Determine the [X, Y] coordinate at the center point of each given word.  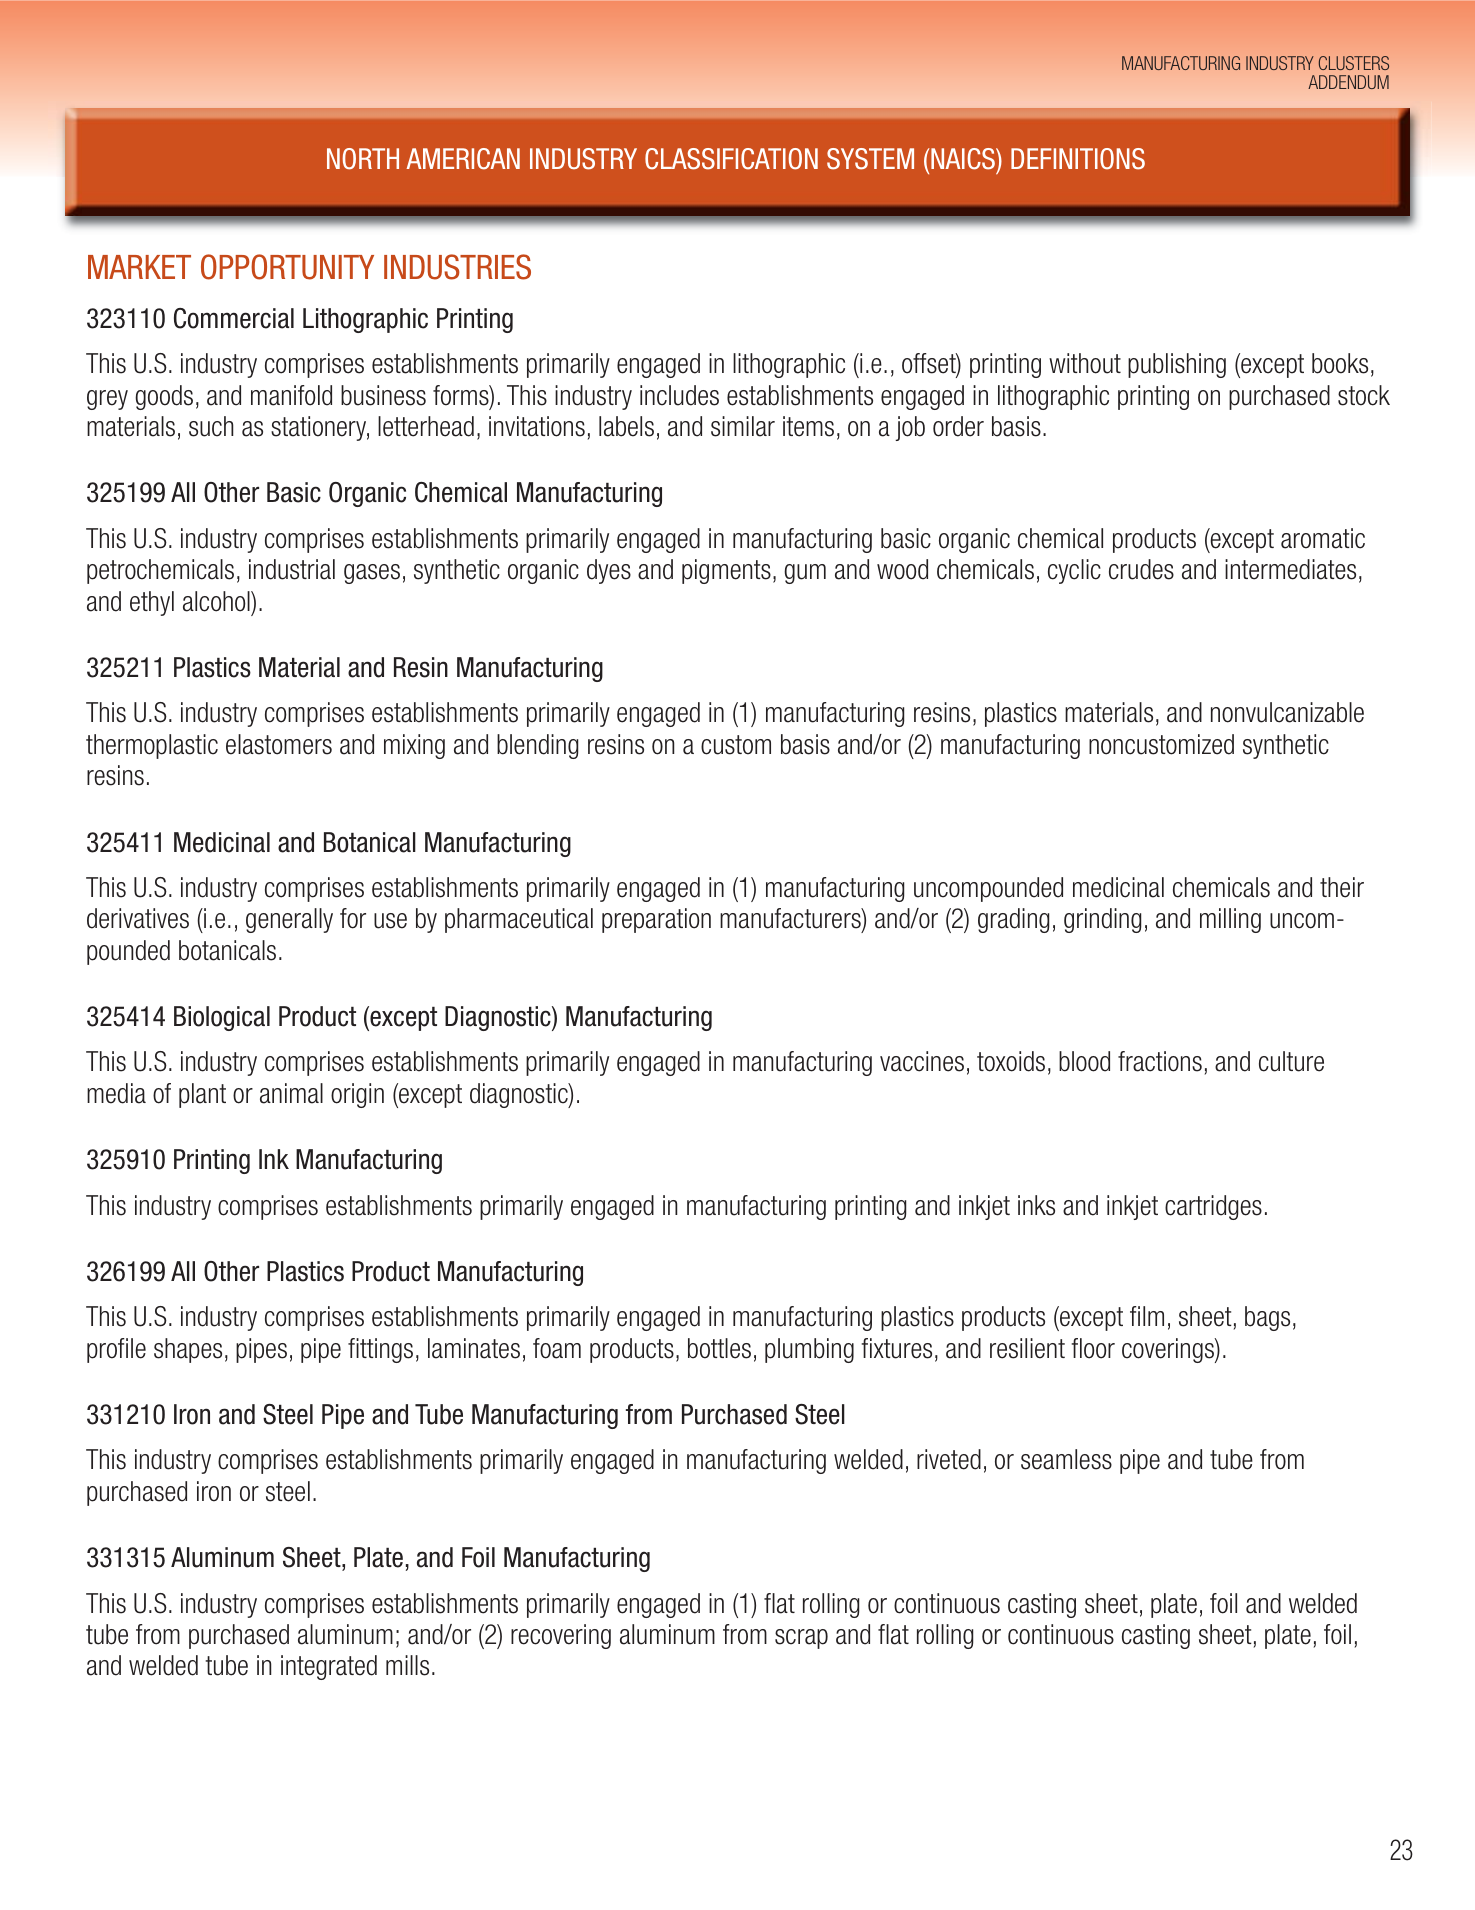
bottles [719, 1348]
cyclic [1074, 571]
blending [537, 746]
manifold [291, 395]
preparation [656, 920]
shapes [188, 1350]
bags [1267, 1318]
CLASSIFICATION [731, 159]
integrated [329, 1667]
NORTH [363, 159]
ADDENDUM [1348, 82]
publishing [1177, 365]
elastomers [279, 744]
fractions [1160, 1061]
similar [743, 426]
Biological [222, 1018]
